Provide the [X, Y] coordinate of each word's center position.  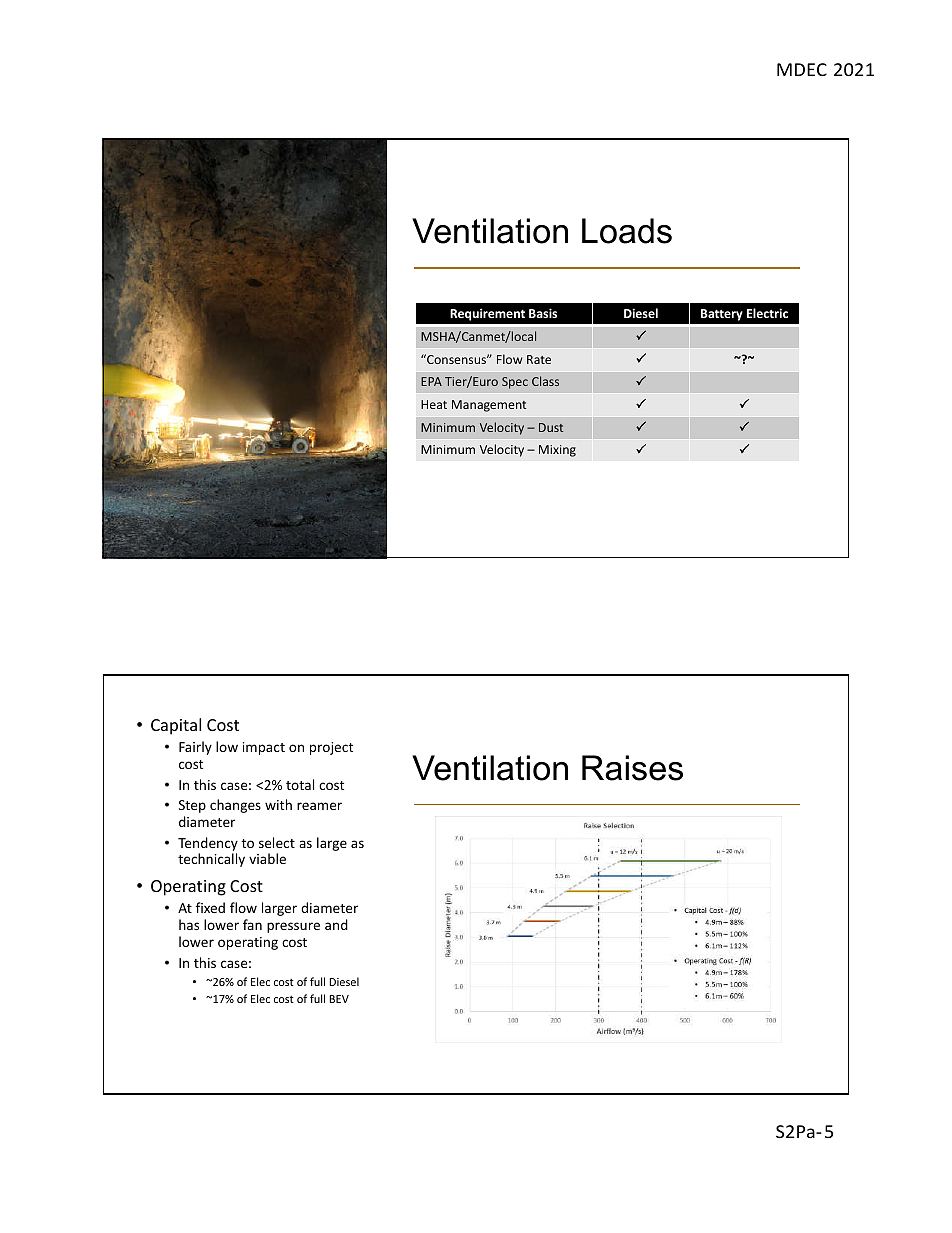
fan [252, 924]
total [300, 784]
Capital [176, 726]
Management [489, 406]
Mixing [557, 451]
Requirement [487, 314]
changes [235, 806]
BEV [339, 999]
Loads [627, 231]
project [331, 748]
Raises [632, 768]
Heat [434, 404]
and [336, 924]
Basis [543, 313]
